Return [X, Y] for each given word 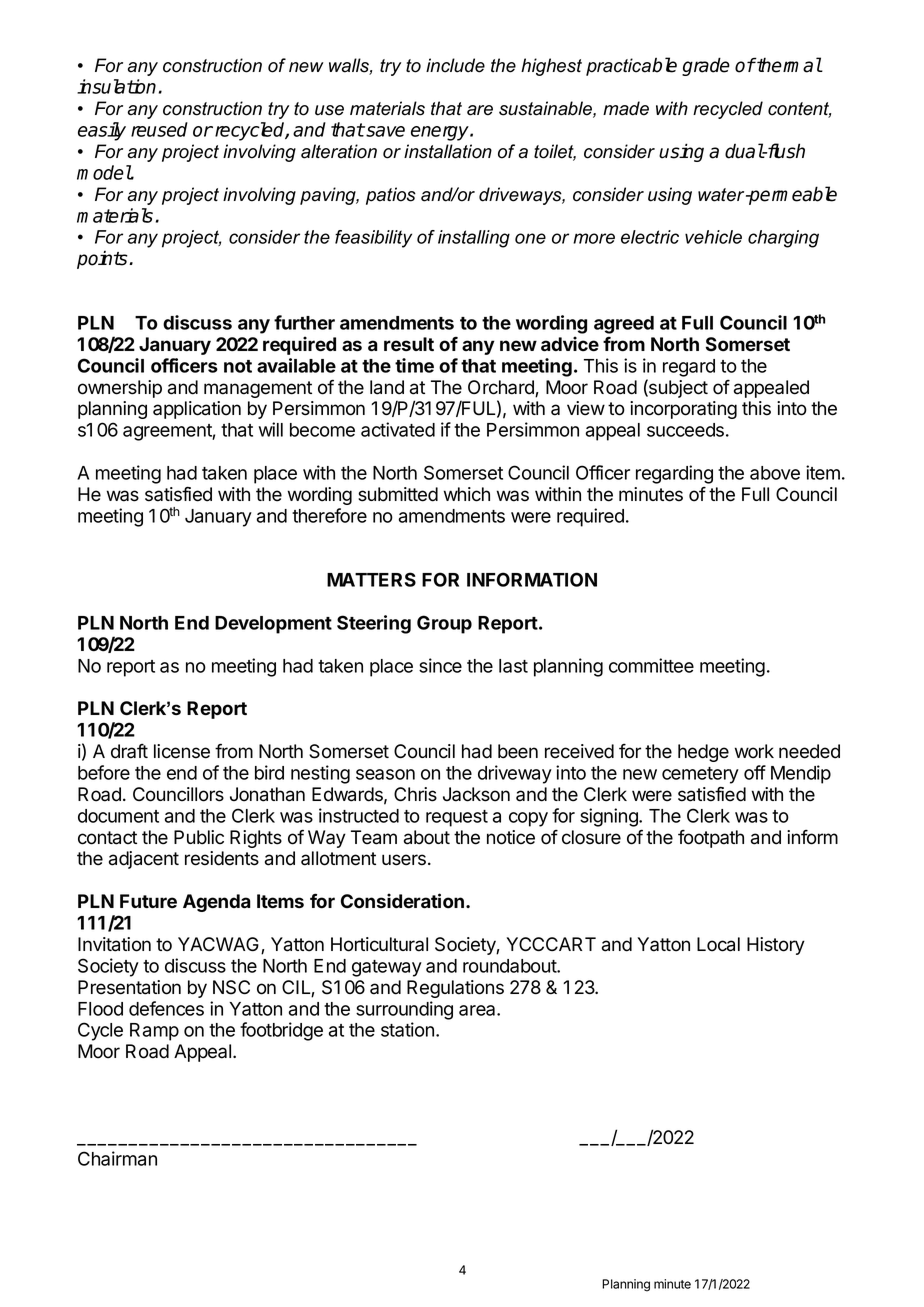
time [414, 365]
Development [273, 625]
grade [706, 66]
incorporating [683, 410]
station [407, 1029]
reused [159, 129]
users [405, 860]
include [455, 65]
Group [444, 624]
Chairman [117, 1158]
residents [222, 858]
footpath [711, 839]
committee [651, 665]
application [197, 410]
